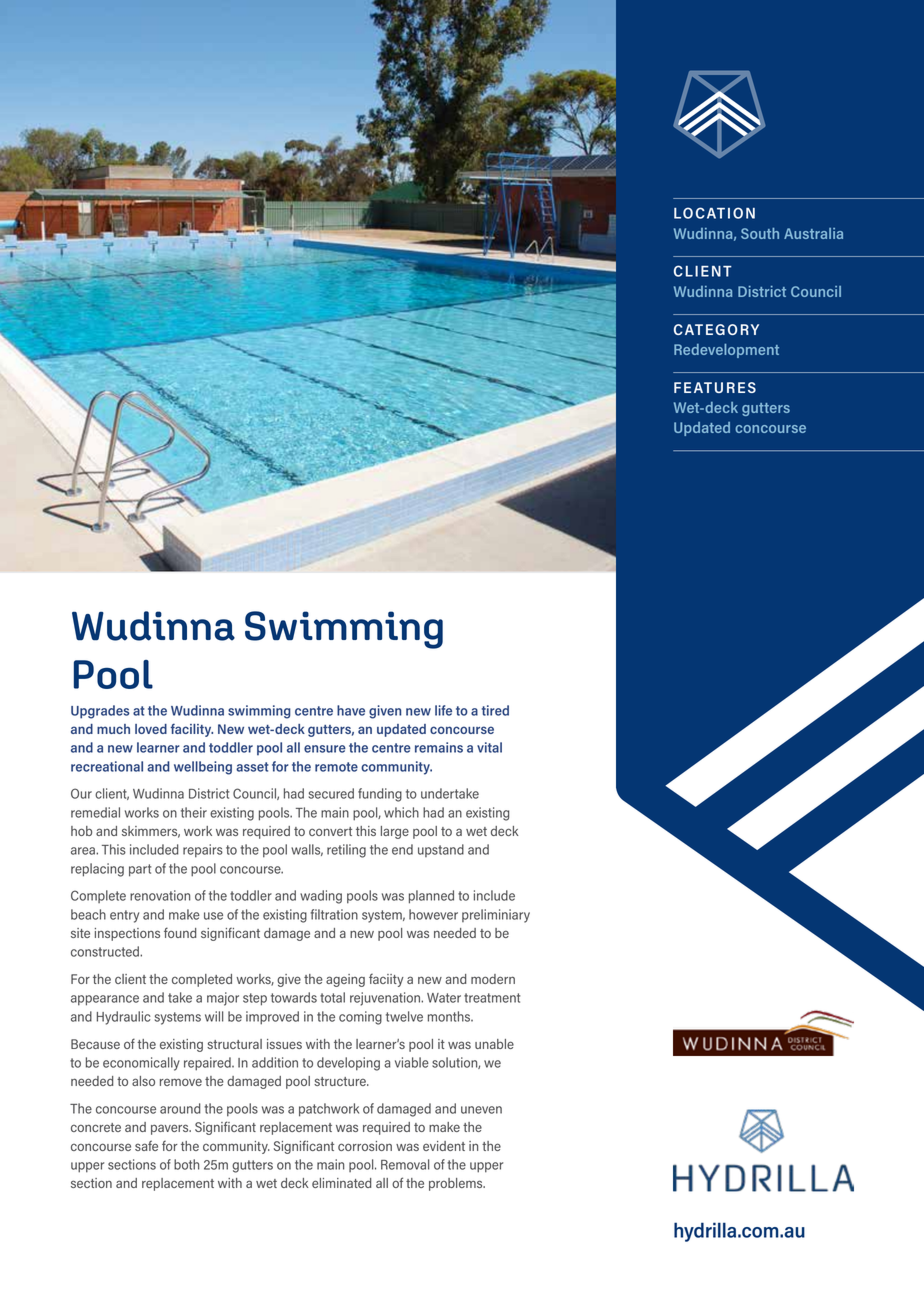 The height and width of the page is (1308, 924). What do you see at coordinates (444, 1146) in the page?
I see `evident` at bounding box center [444, 1146].
